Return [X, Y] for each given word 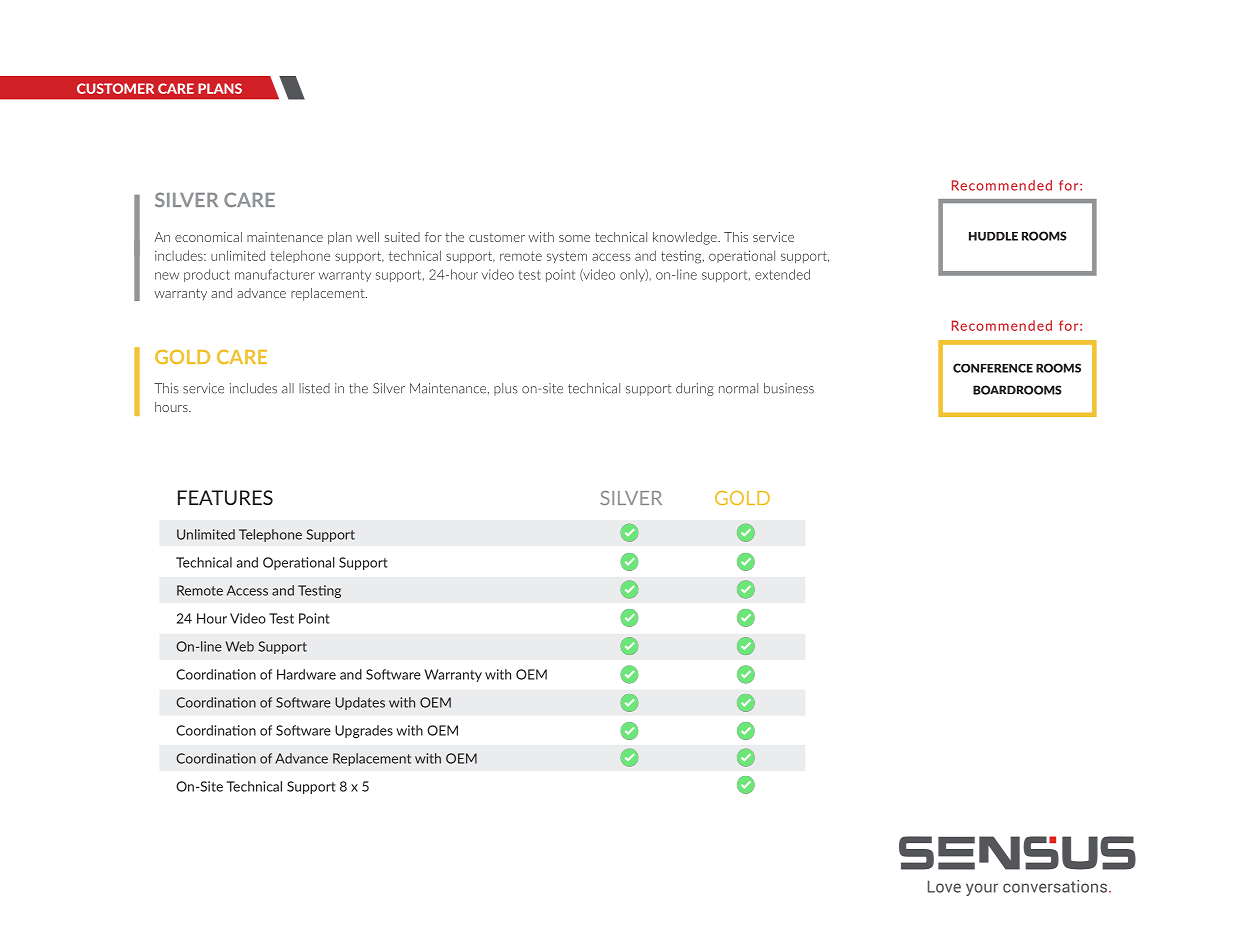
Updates [360, 703]
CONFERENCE [993, 368]
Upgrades [364, 731]
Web [239, 646]
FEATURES [225, 497]
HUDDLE [993, 236]
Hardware [306, 674]
